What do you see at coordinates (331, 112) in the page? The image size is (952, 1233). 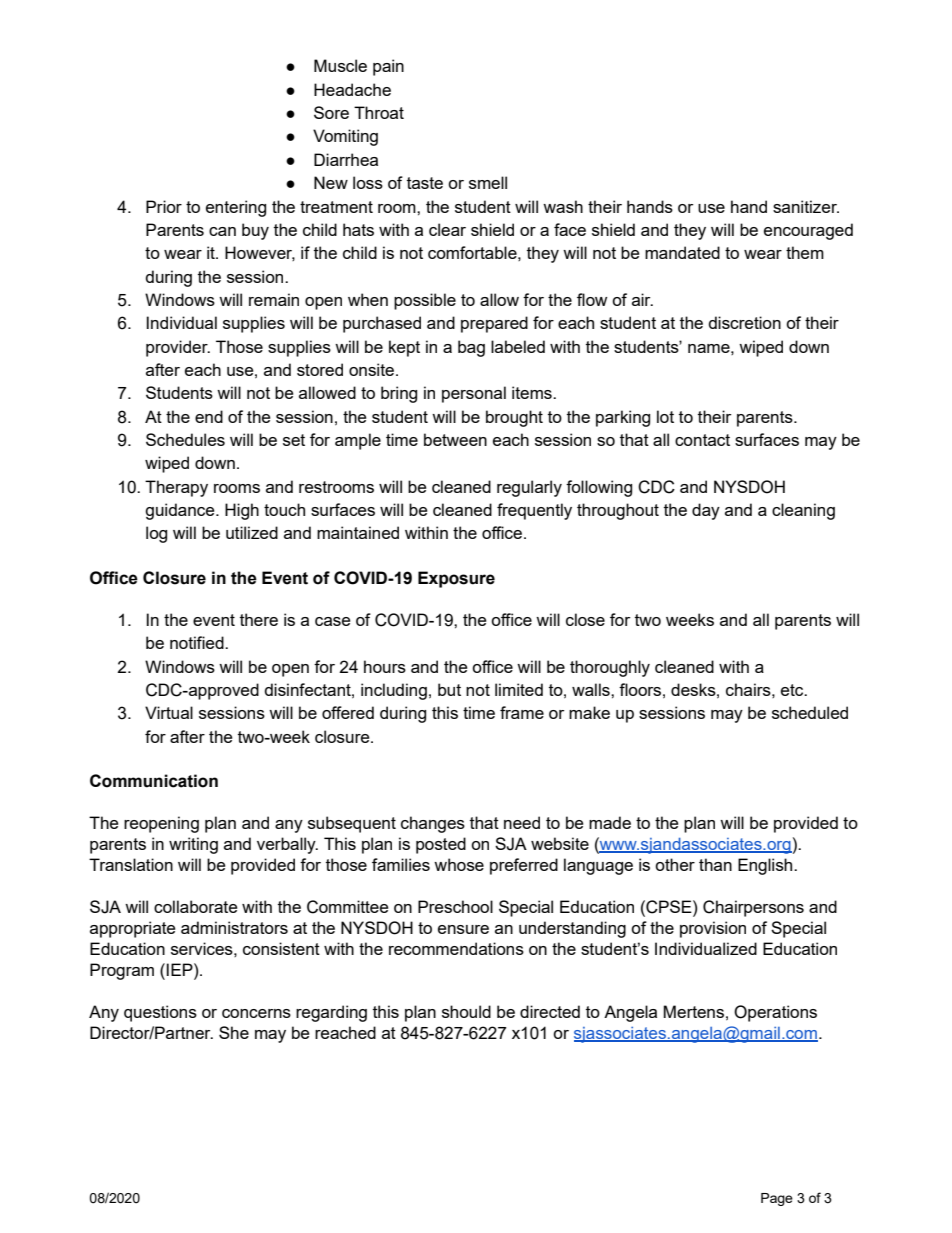 I see `Sore` at bounding box center [331, 112].
